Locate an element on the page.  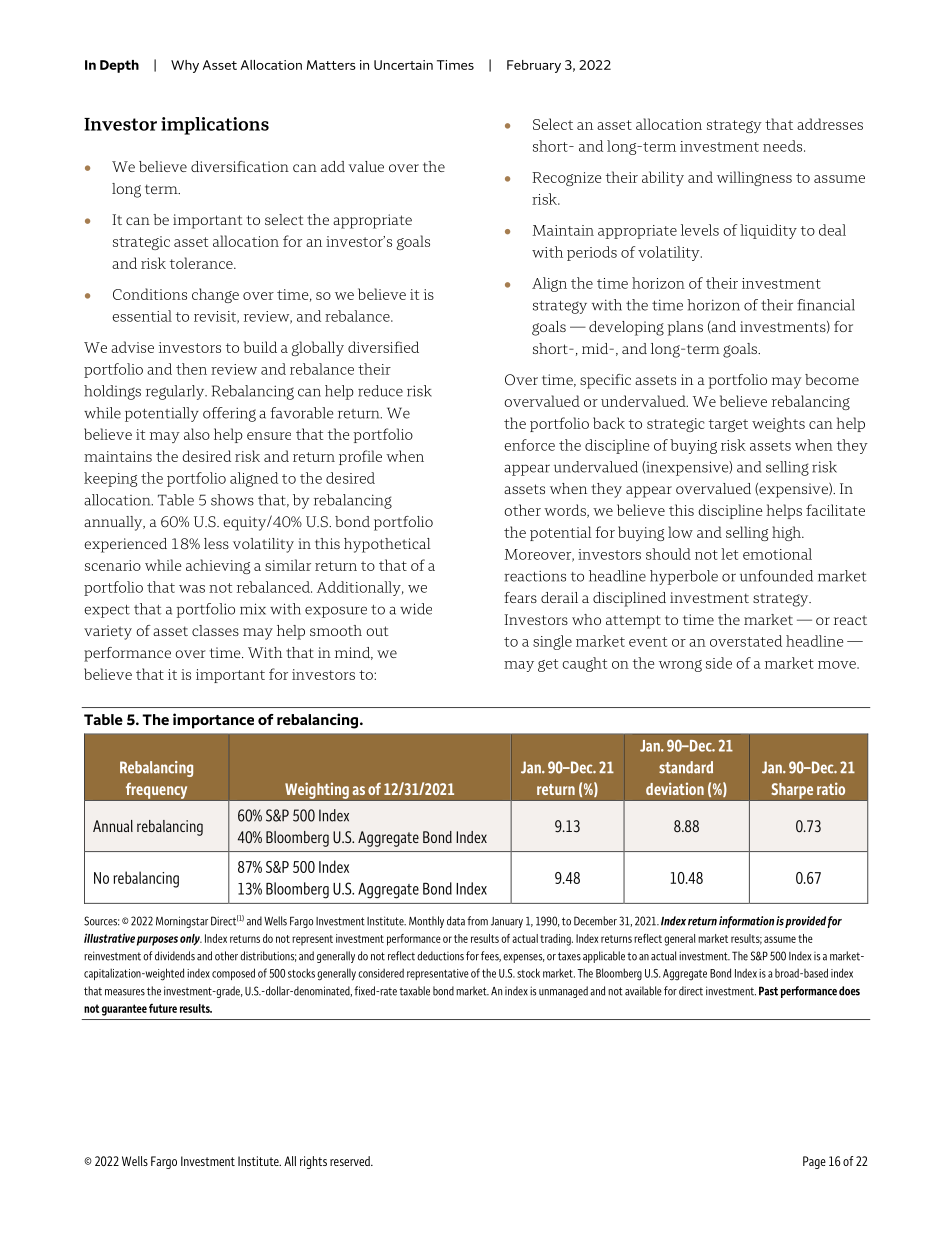
Why is located at coordinates (185, 66).
